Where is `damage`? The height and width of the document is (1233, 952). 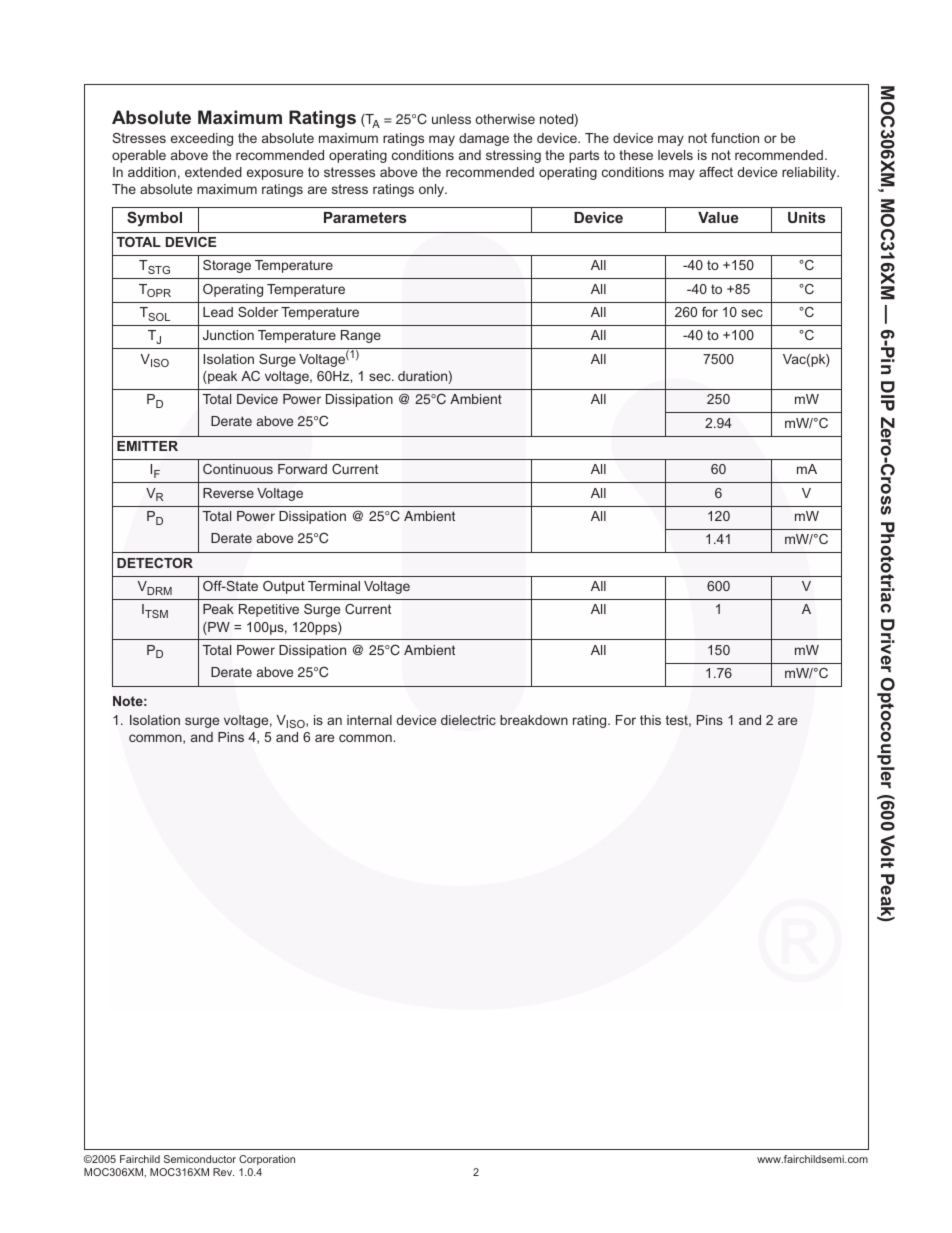 damage is located at coordinates (484, 139).
